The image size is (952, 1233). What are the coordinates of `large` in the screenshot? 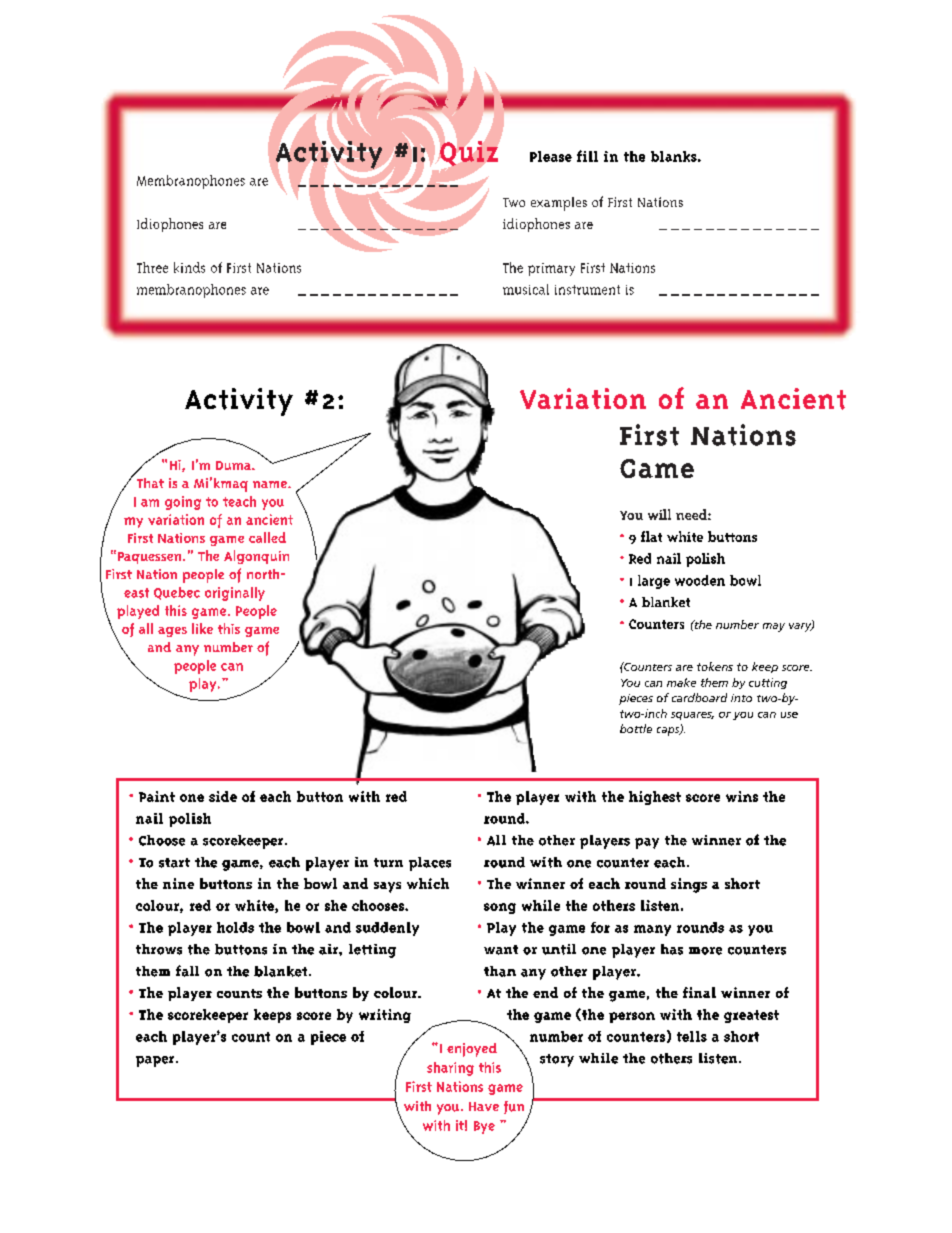 It's located at (654, 582).
